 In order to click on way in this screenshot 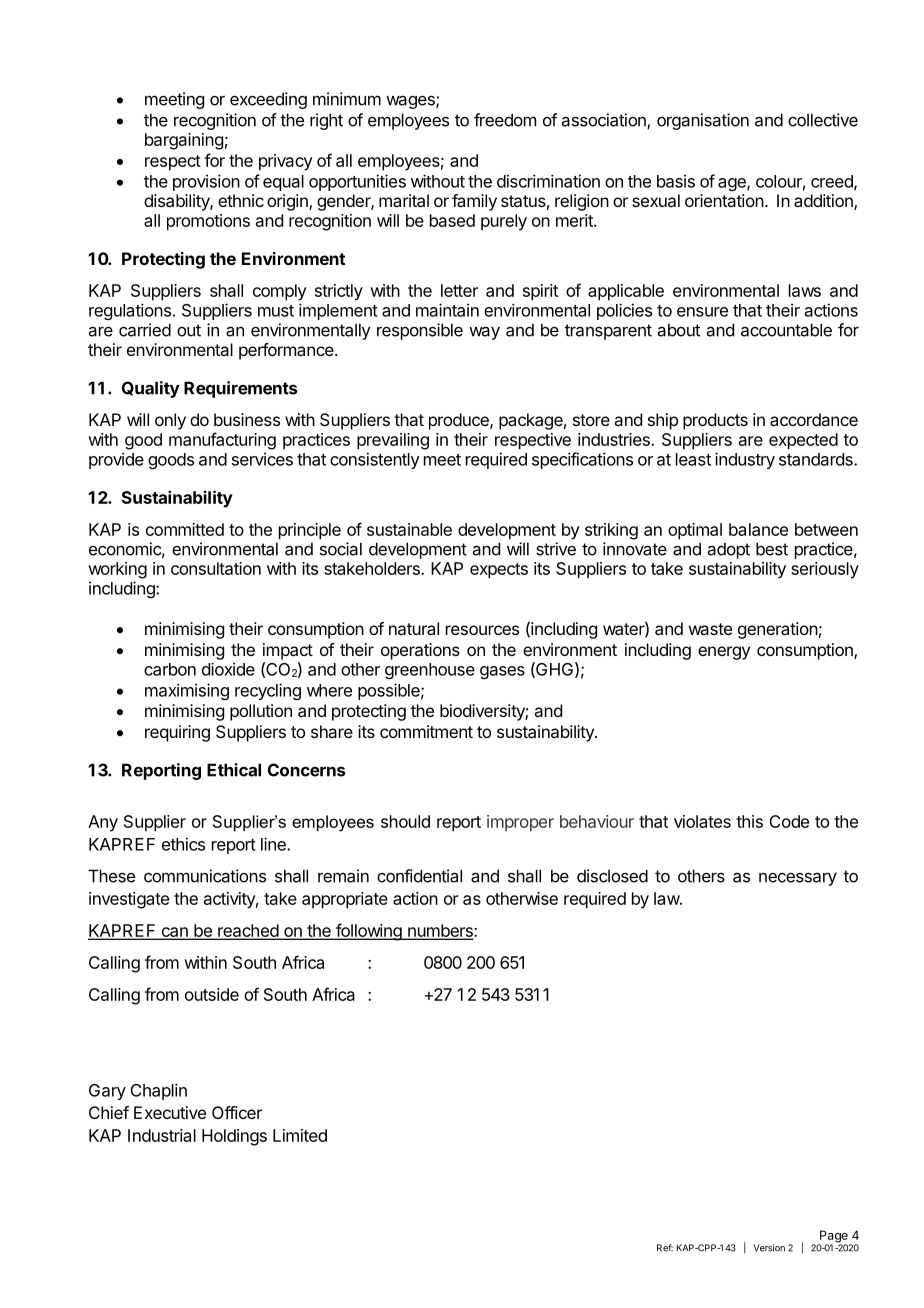, I will do `click(484, 333)`.
